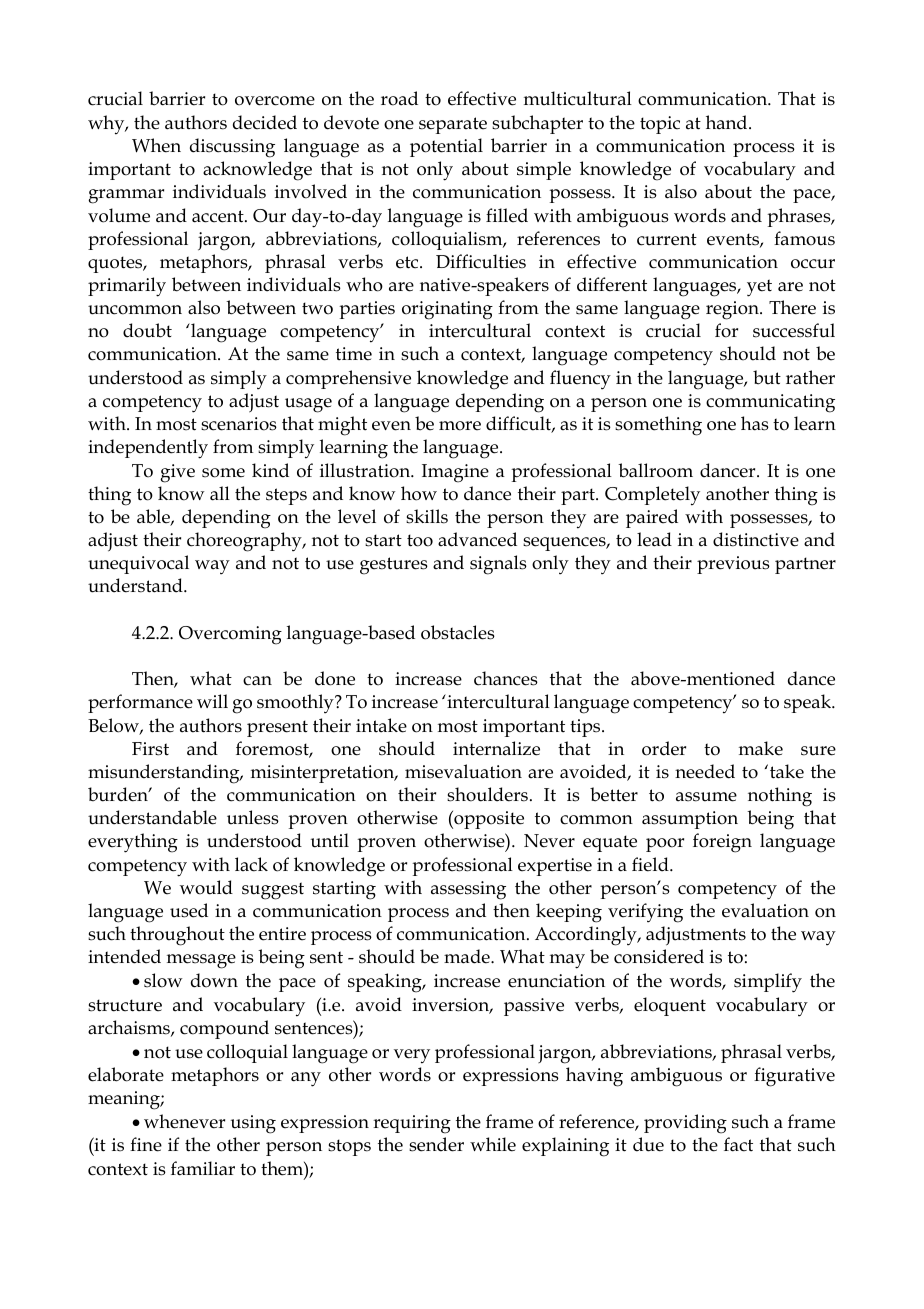 This screenshot has width=924, height=1309. Describe the element at coordinates (232, 148) in the screenshot. I see `discussing` at that location.
